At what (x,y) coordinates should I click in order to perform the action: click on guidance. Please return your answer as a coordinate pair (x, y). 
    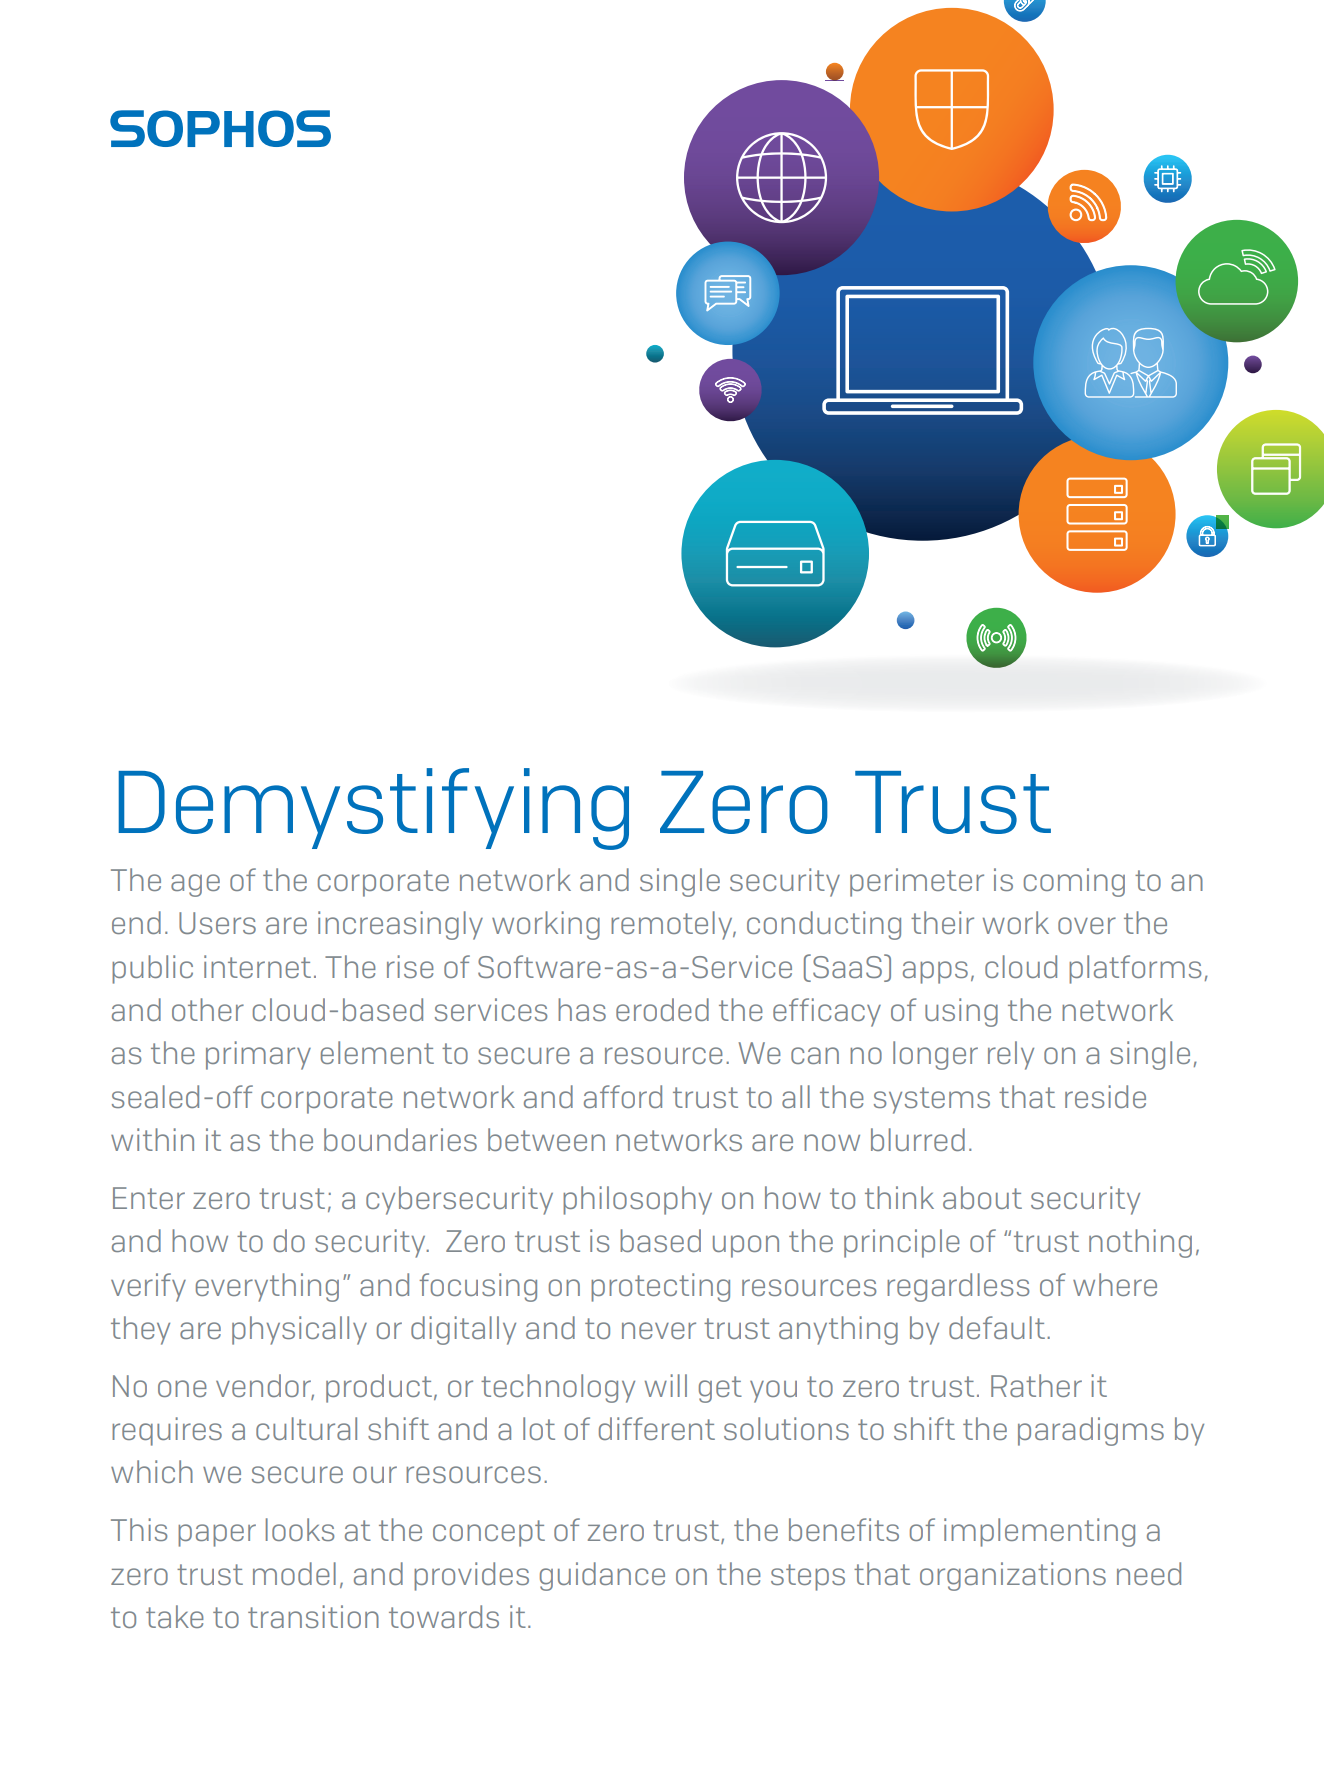
    Looking at the image, I should click on (602, 1576).
